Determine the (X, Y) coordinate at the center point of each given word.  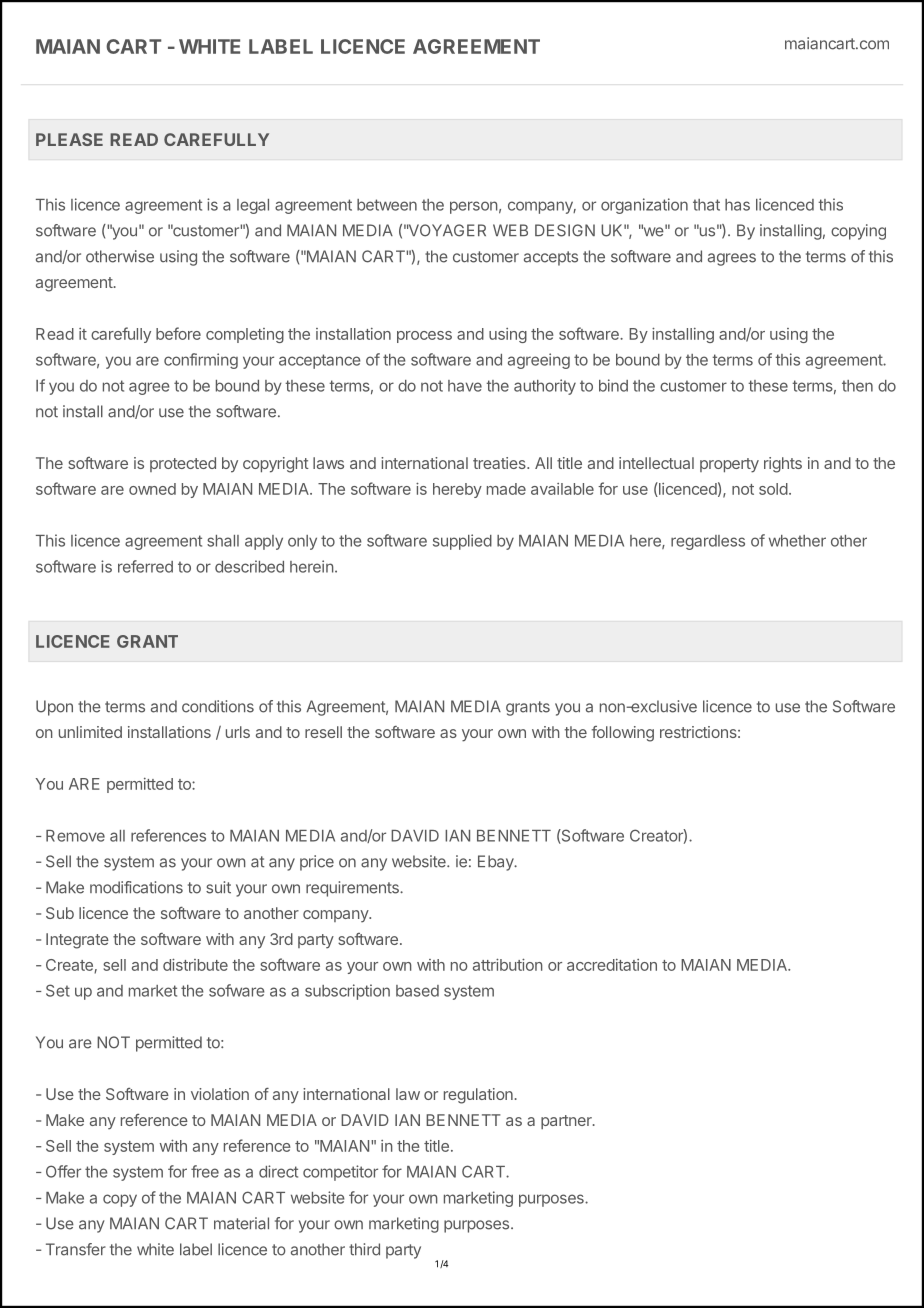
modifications (136, 887)
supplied (462, 542)
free (205, 1171)
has (737, 205)
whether (797, 541)
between (387, 205)
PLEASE (69, 139)
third (364, 1249)
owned (152, 489)
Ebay (497, 863)
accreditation (612, 965)
